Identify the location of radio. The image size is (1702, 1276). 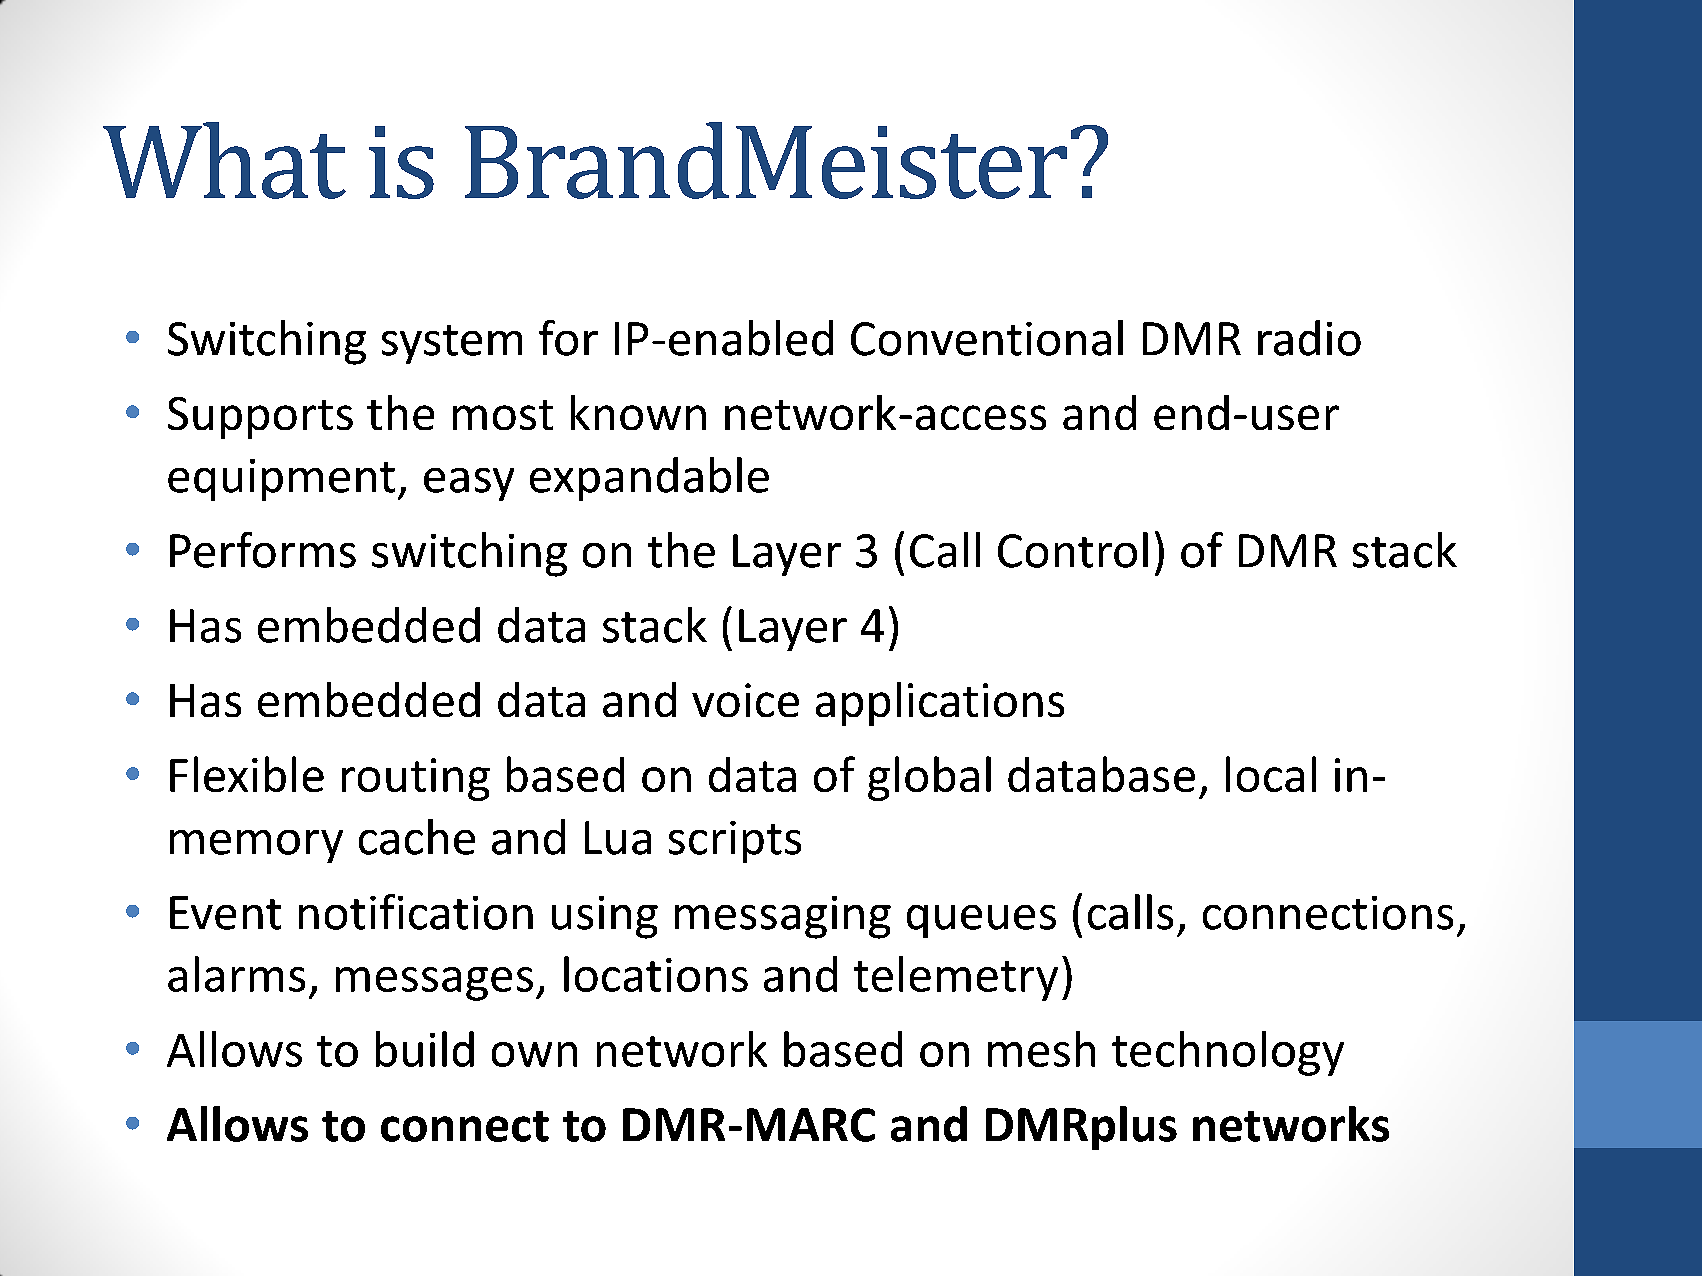
(1309, 338).
